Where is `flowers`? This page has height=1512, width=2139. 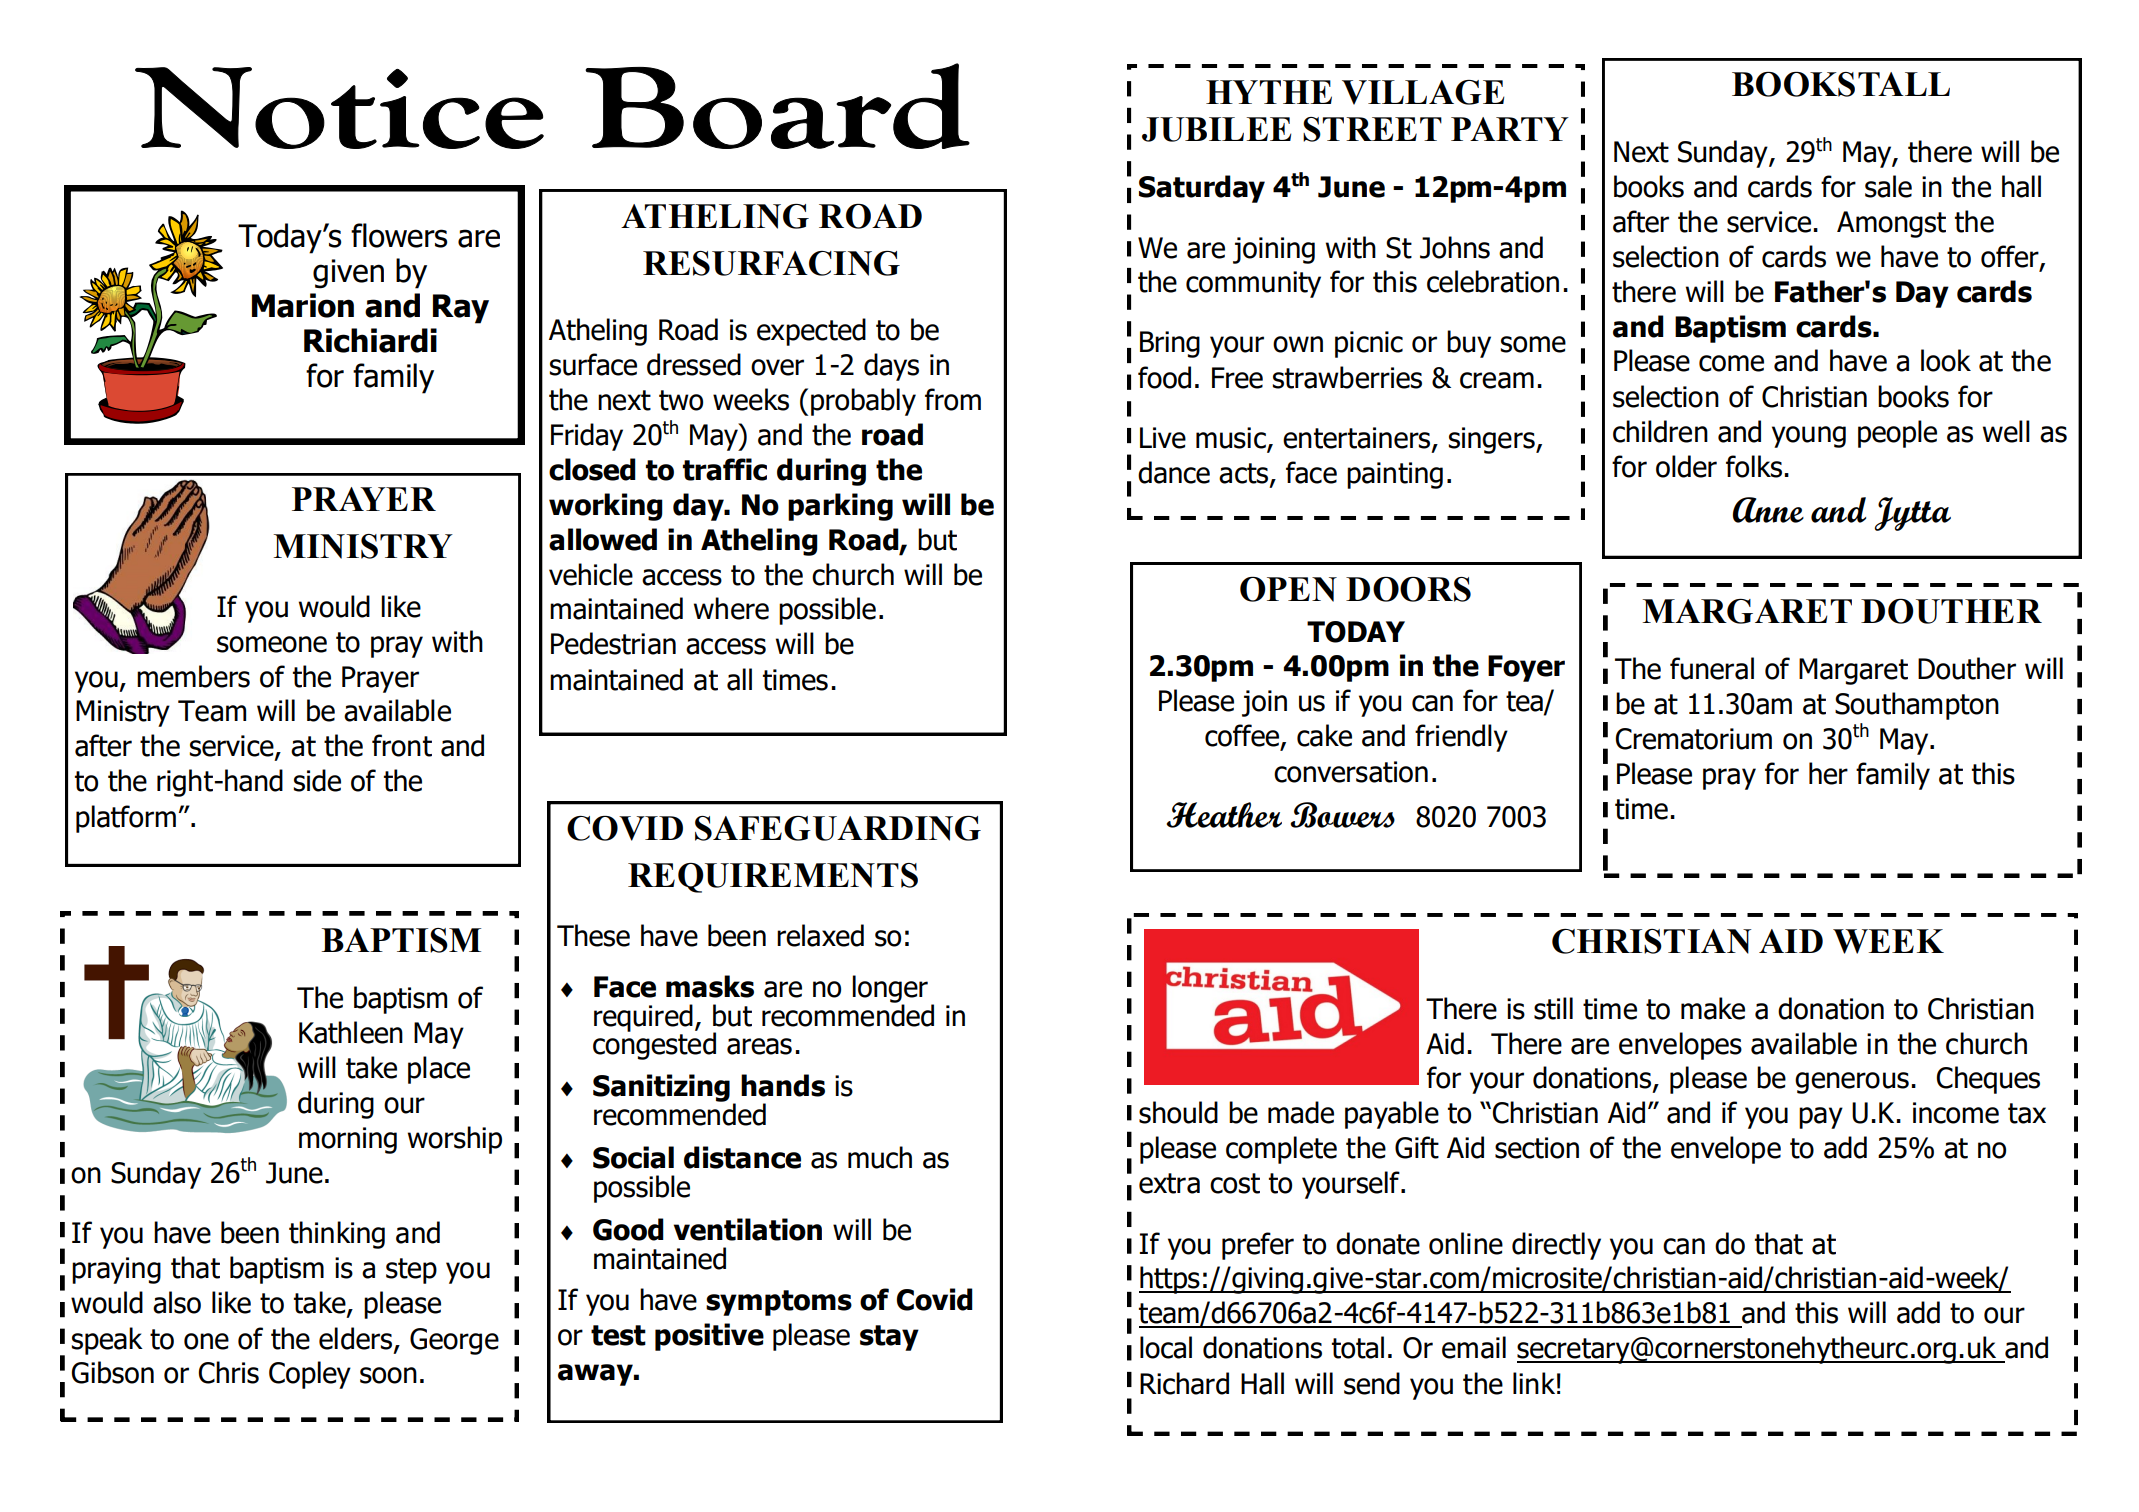
flowers is located at coordinates (399, 235).
